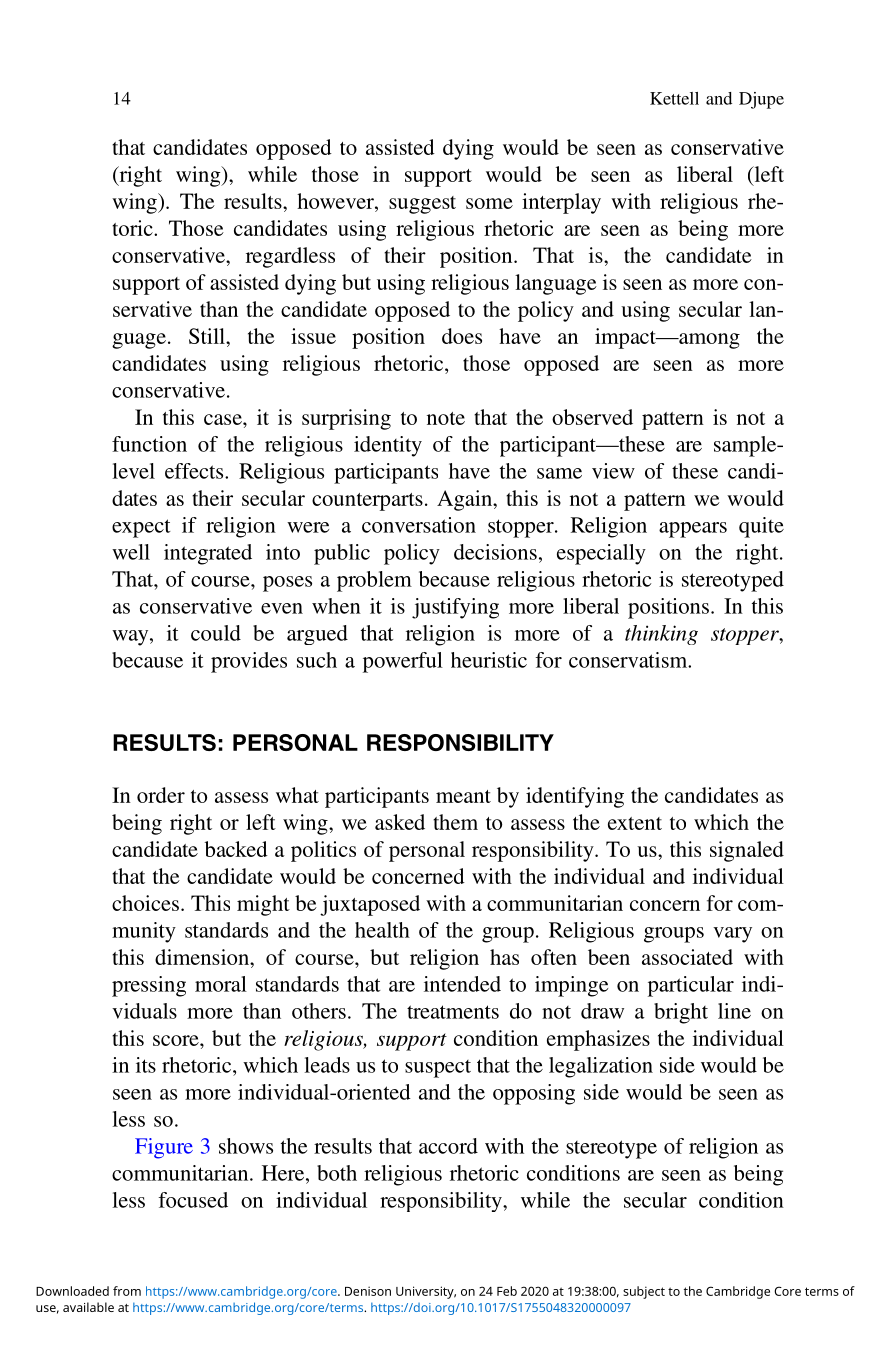 The width and height of the page is (896, 1345). Describe the element at coordinates (131, 552) in the page. I see `well` at that location.
